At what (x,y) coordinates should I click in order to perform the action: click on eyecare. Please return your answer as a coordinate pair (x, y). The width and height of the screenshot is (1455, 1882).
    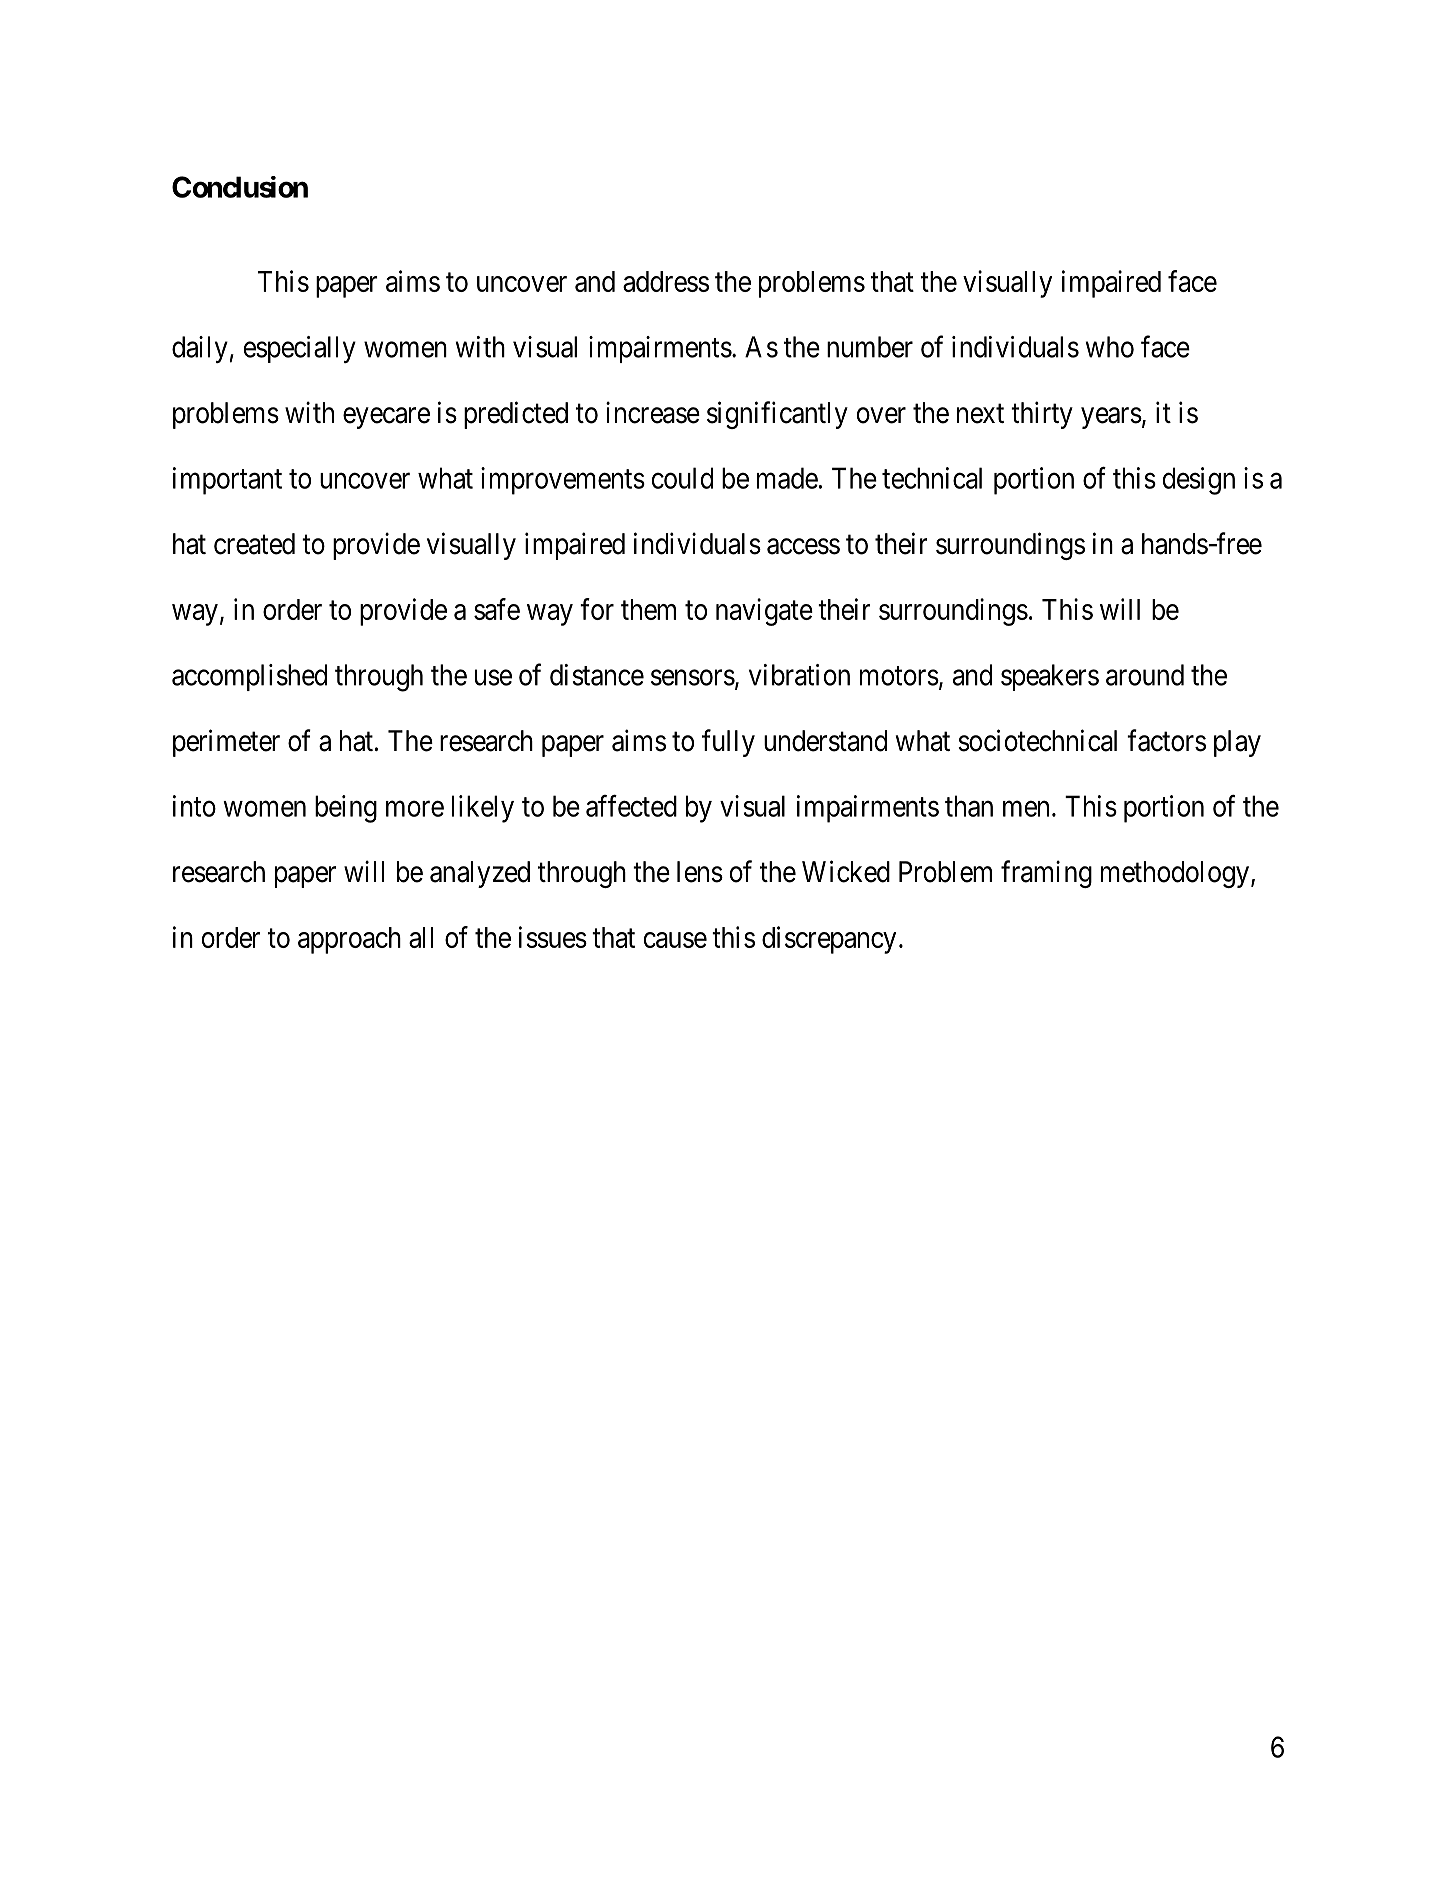
    Looking at the image, I should click on (386, 418).
